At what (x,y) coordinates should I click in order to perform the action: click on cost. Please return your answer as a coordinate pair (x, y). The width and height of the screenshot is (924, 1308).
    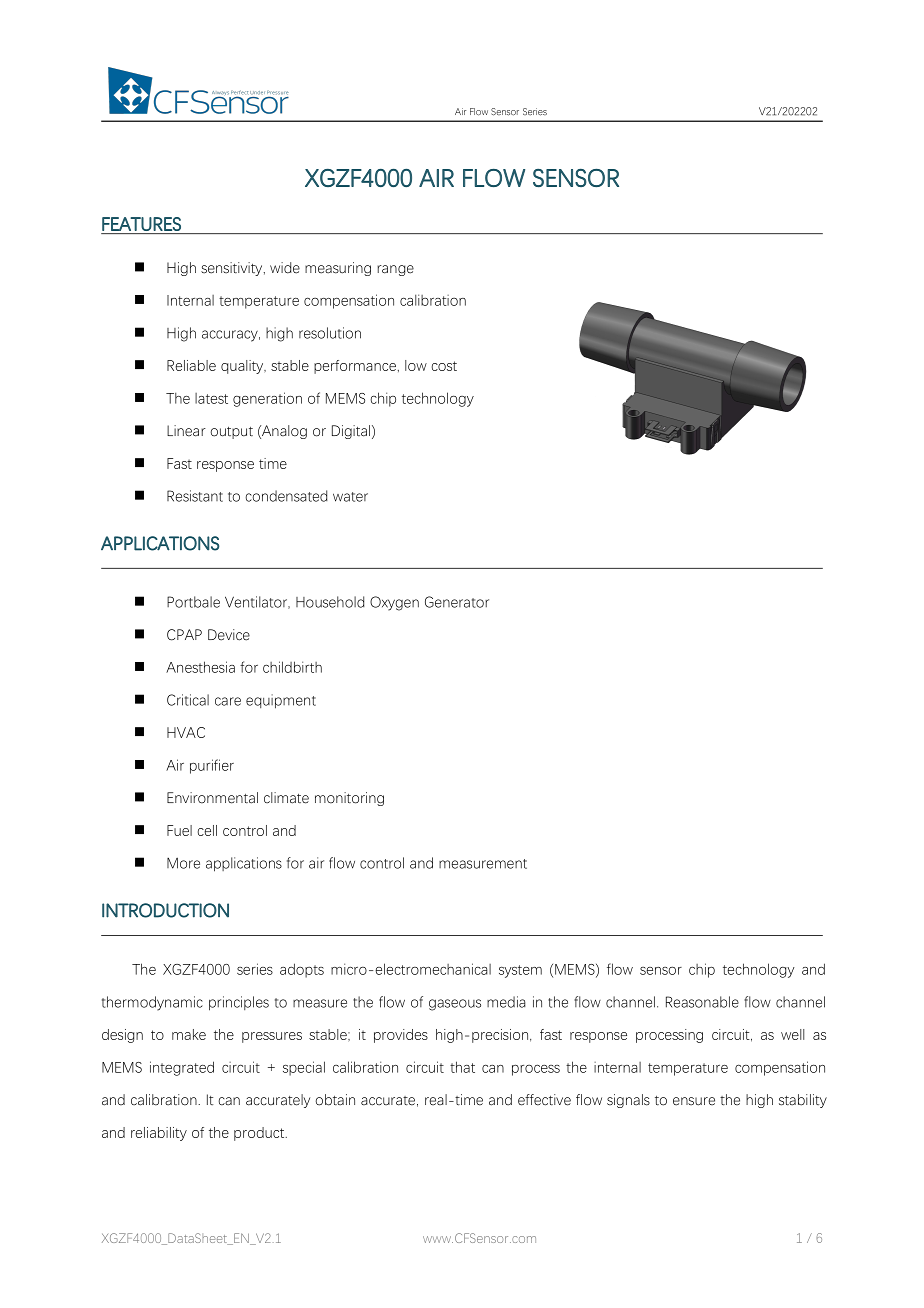
    Looking at the image, I should click on (444, 366).
